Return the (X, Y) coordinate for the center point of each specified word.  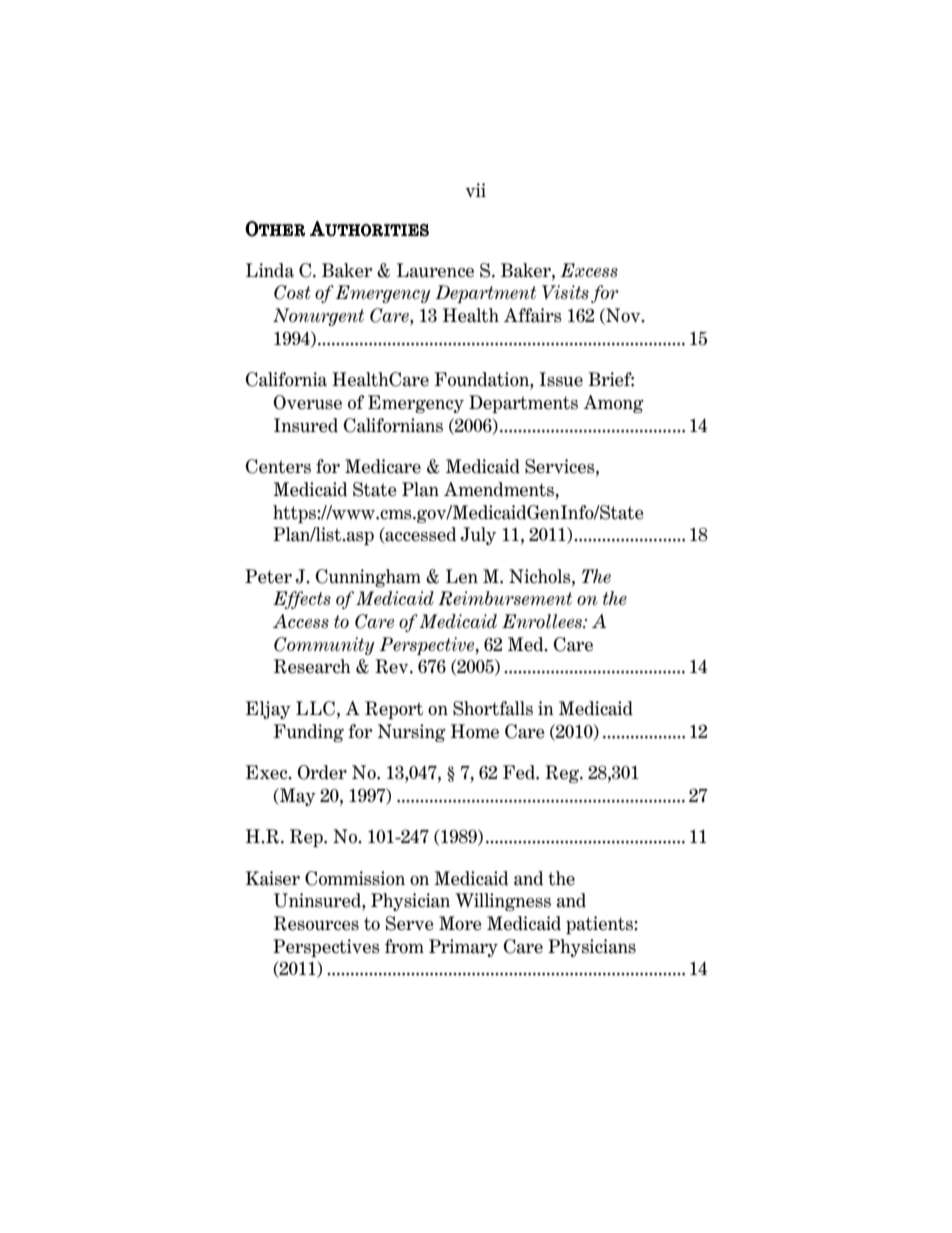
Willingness (503, 902)
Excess (589, 270)
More (460, 923)
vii (475, 190)
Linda (270, 270)
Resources (316, 923)
